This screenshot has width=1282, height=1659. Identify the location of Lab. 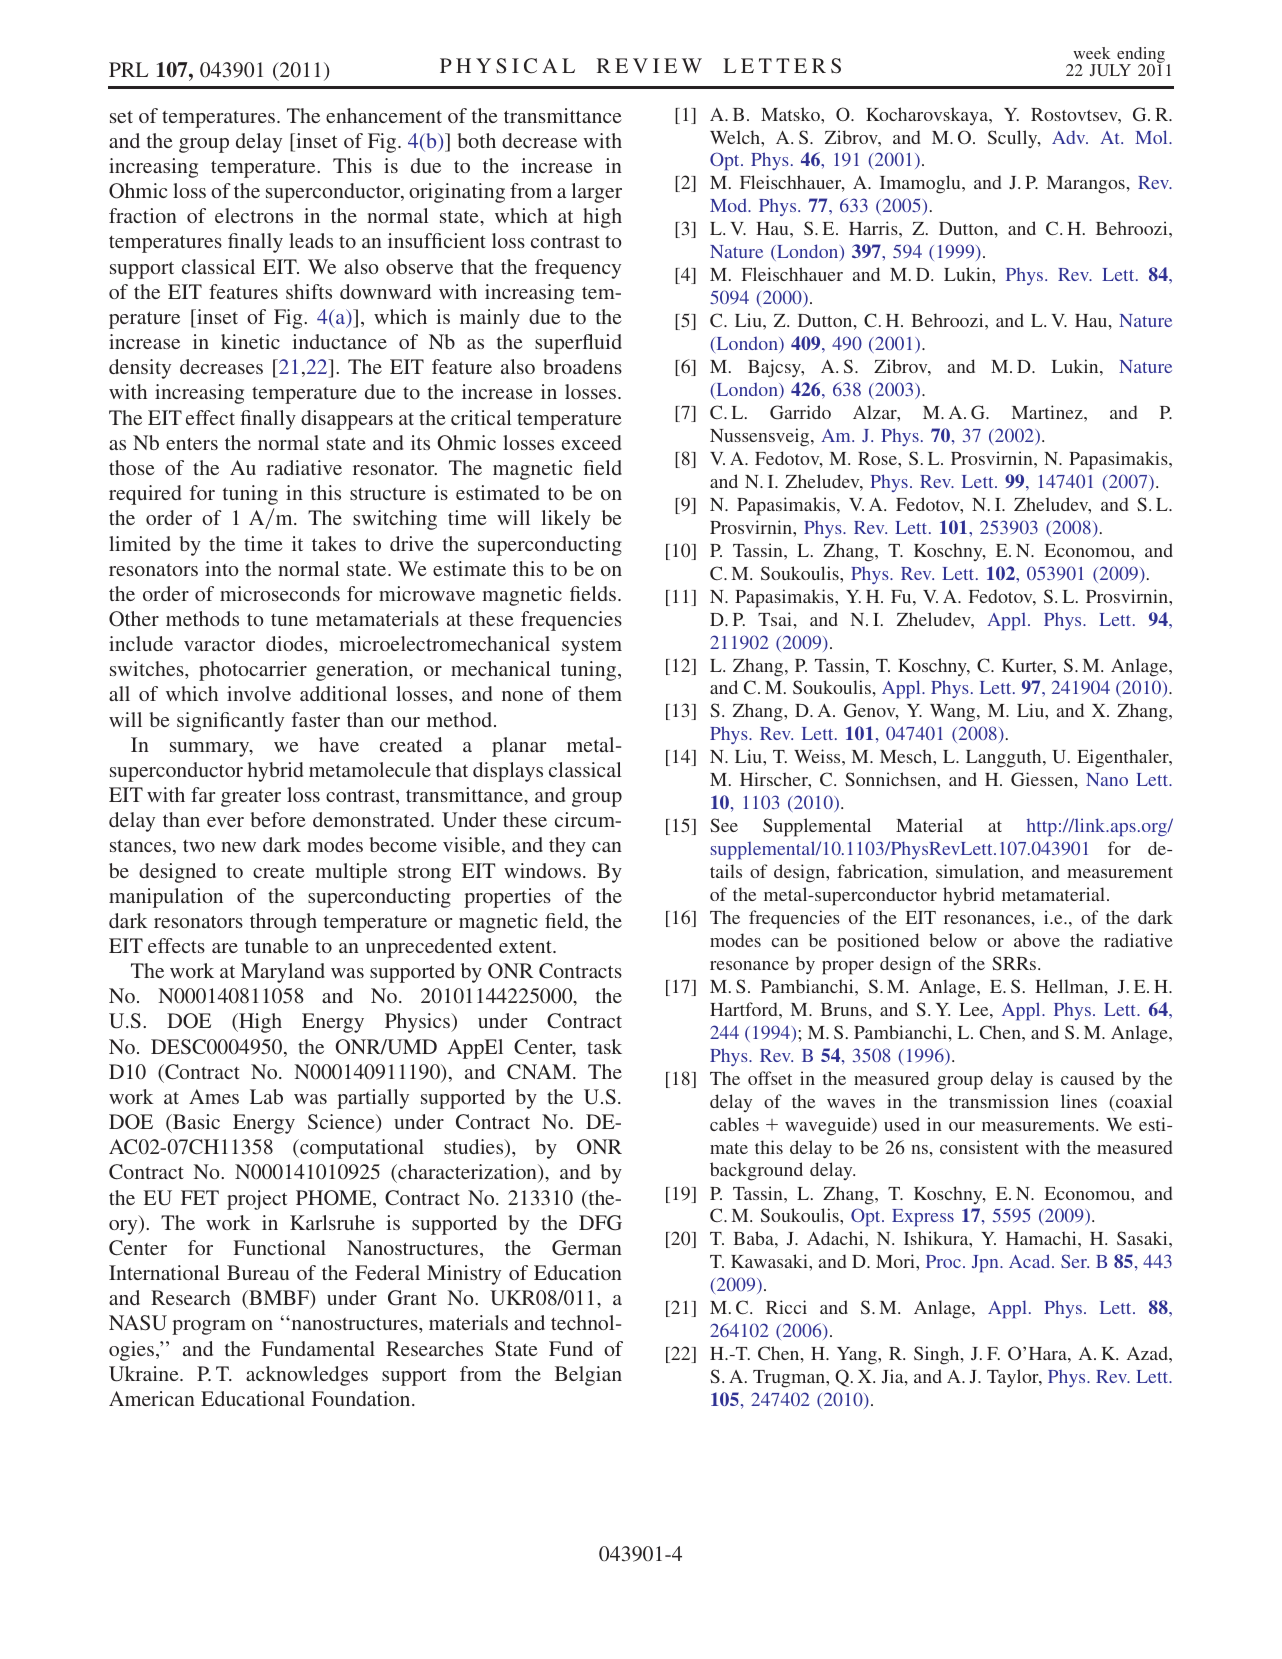
(266, 1096).
